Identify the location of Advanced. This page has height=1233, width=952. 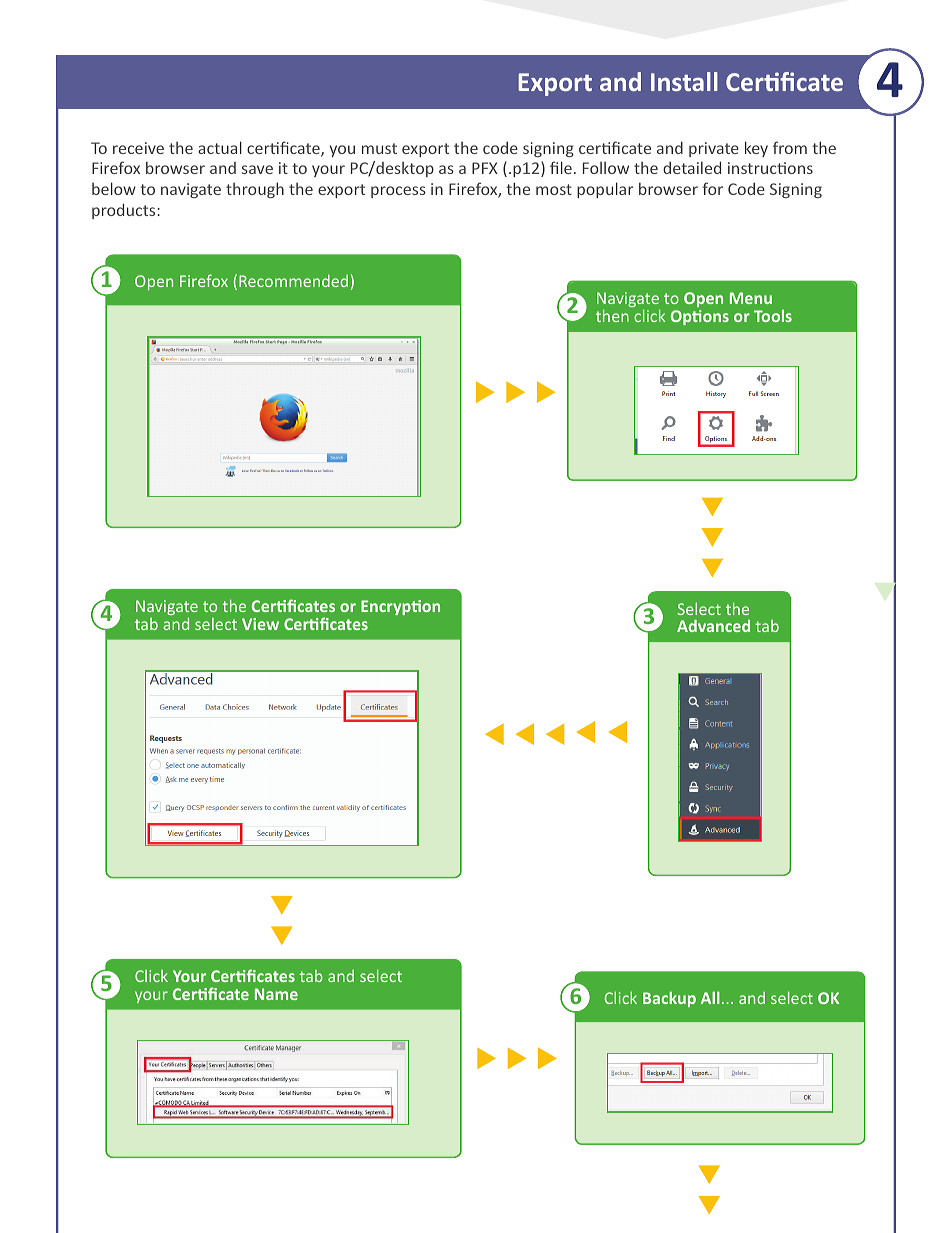
(713, 626).
